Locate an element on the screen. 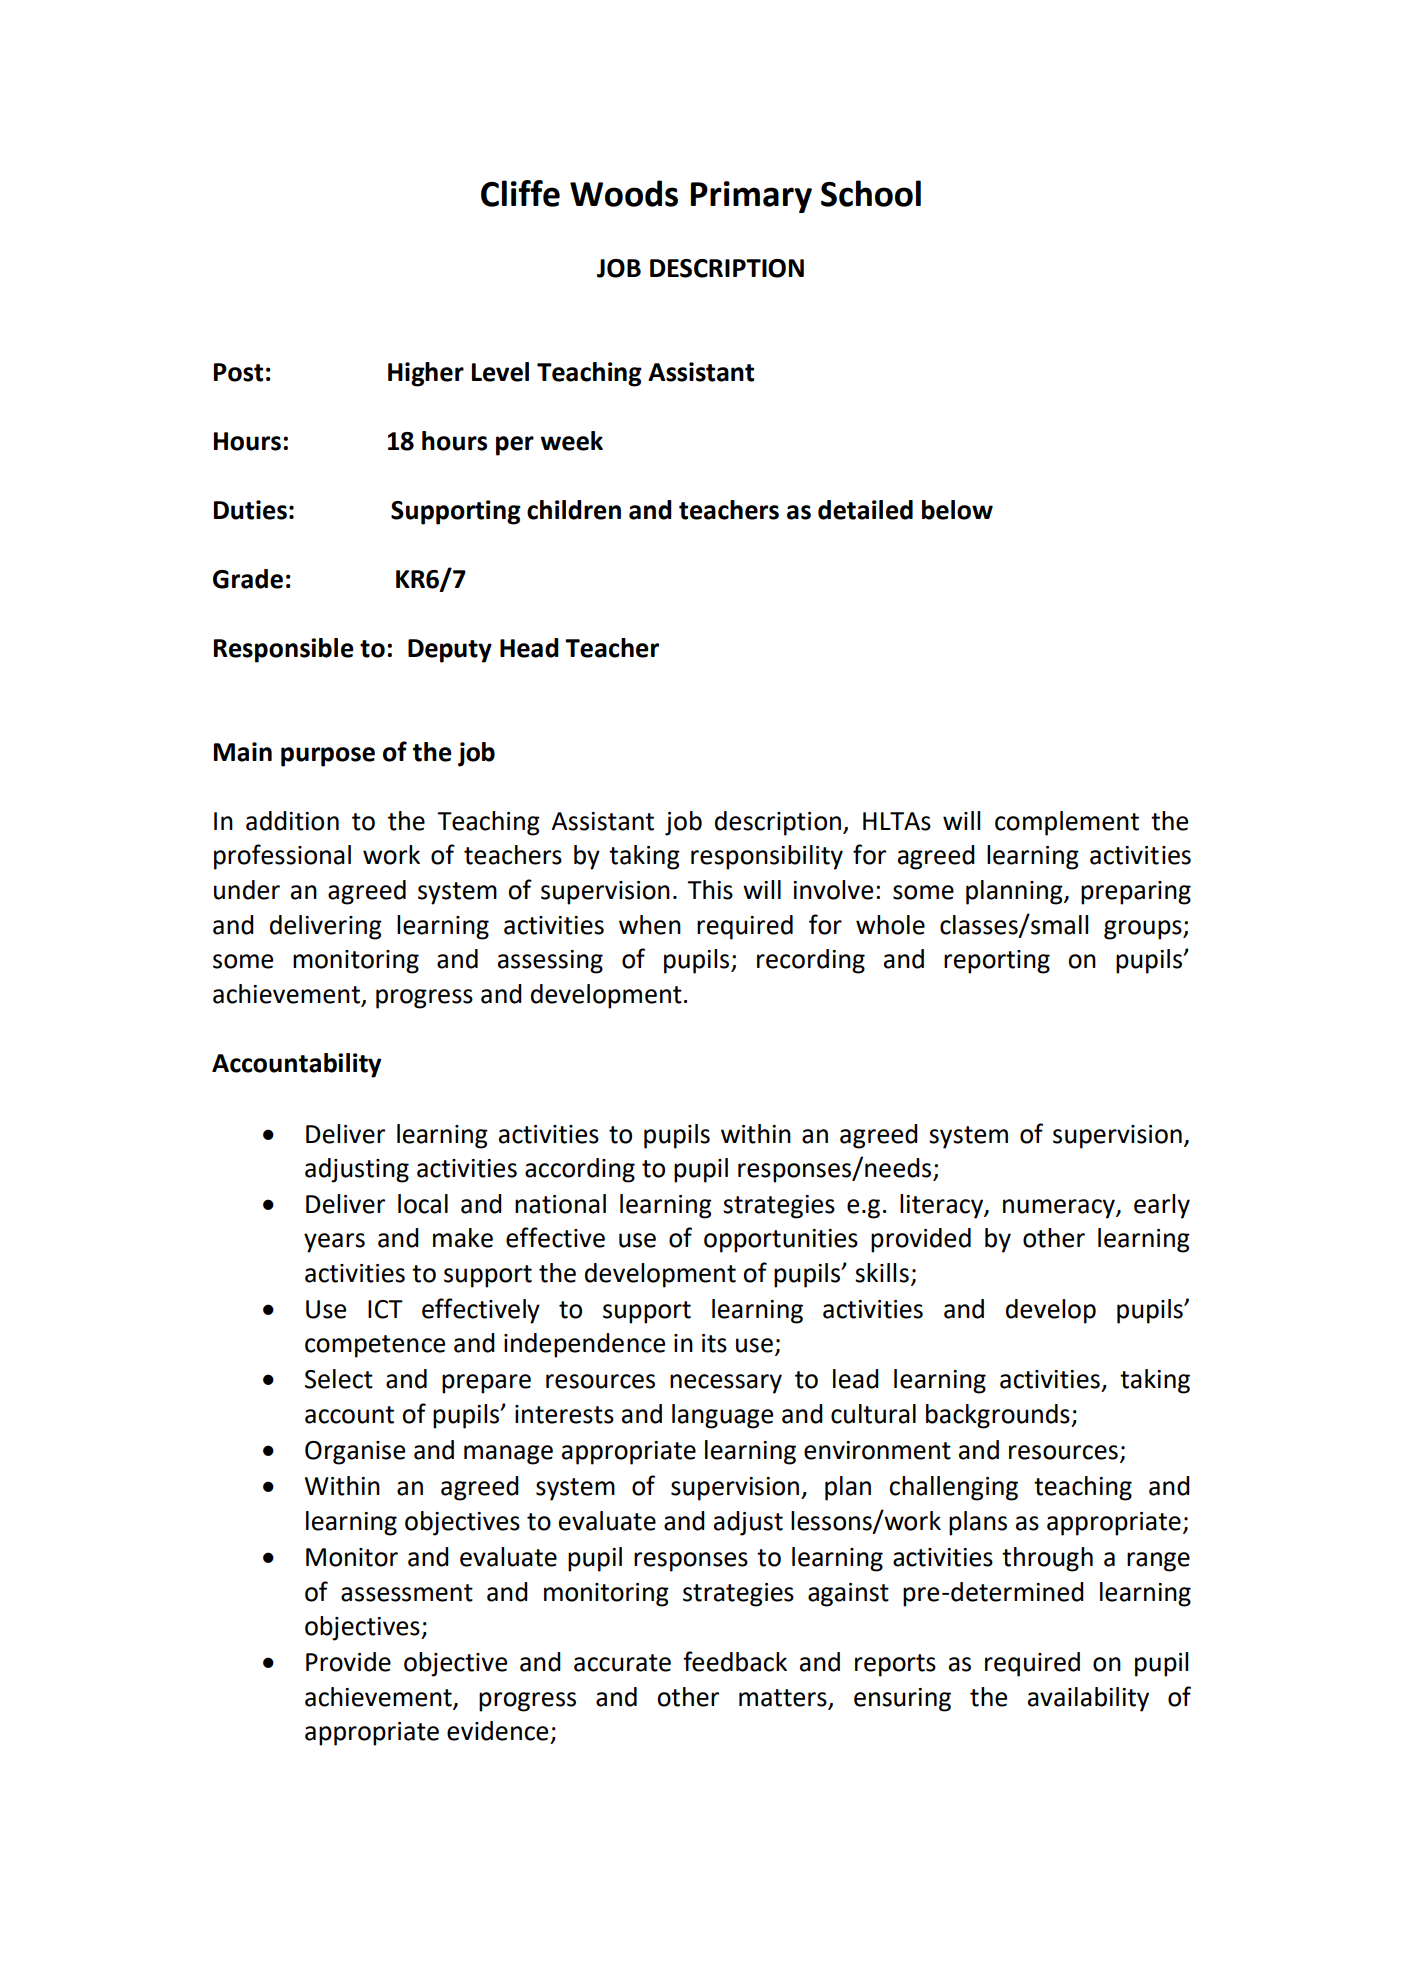 The height and width of the screenshot is (1985, 1403). Higher is located at coordinates (426, 374).
